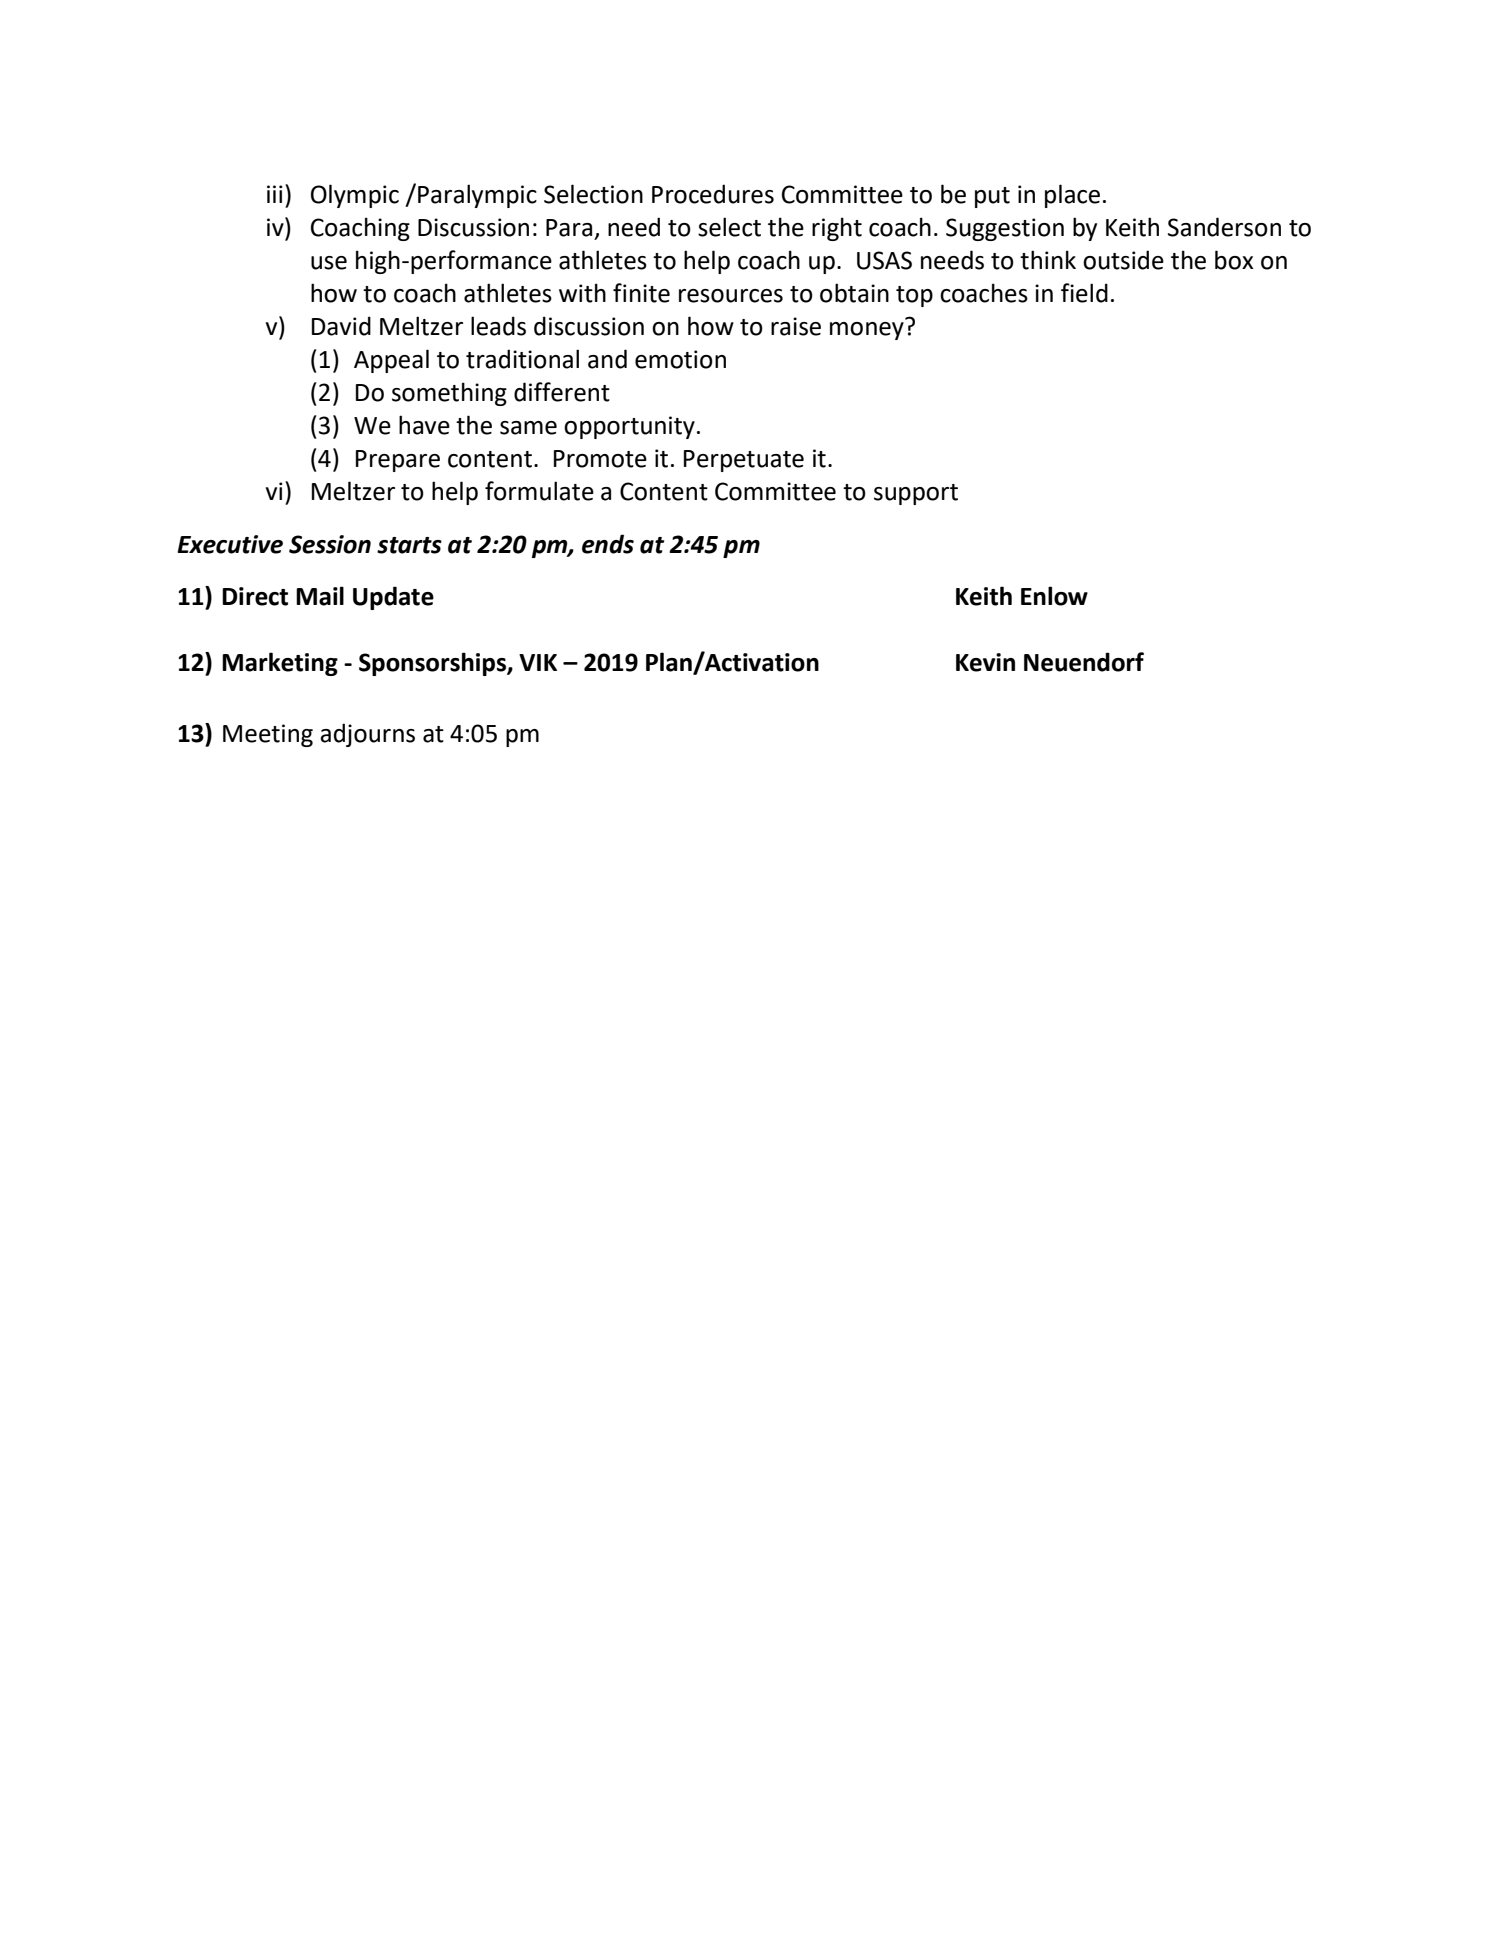 The height and width of the screenshot is (1947, 1504). Describe the element at coordinates (355, 196) in the screenshot. I see `Olympic` at that location.
